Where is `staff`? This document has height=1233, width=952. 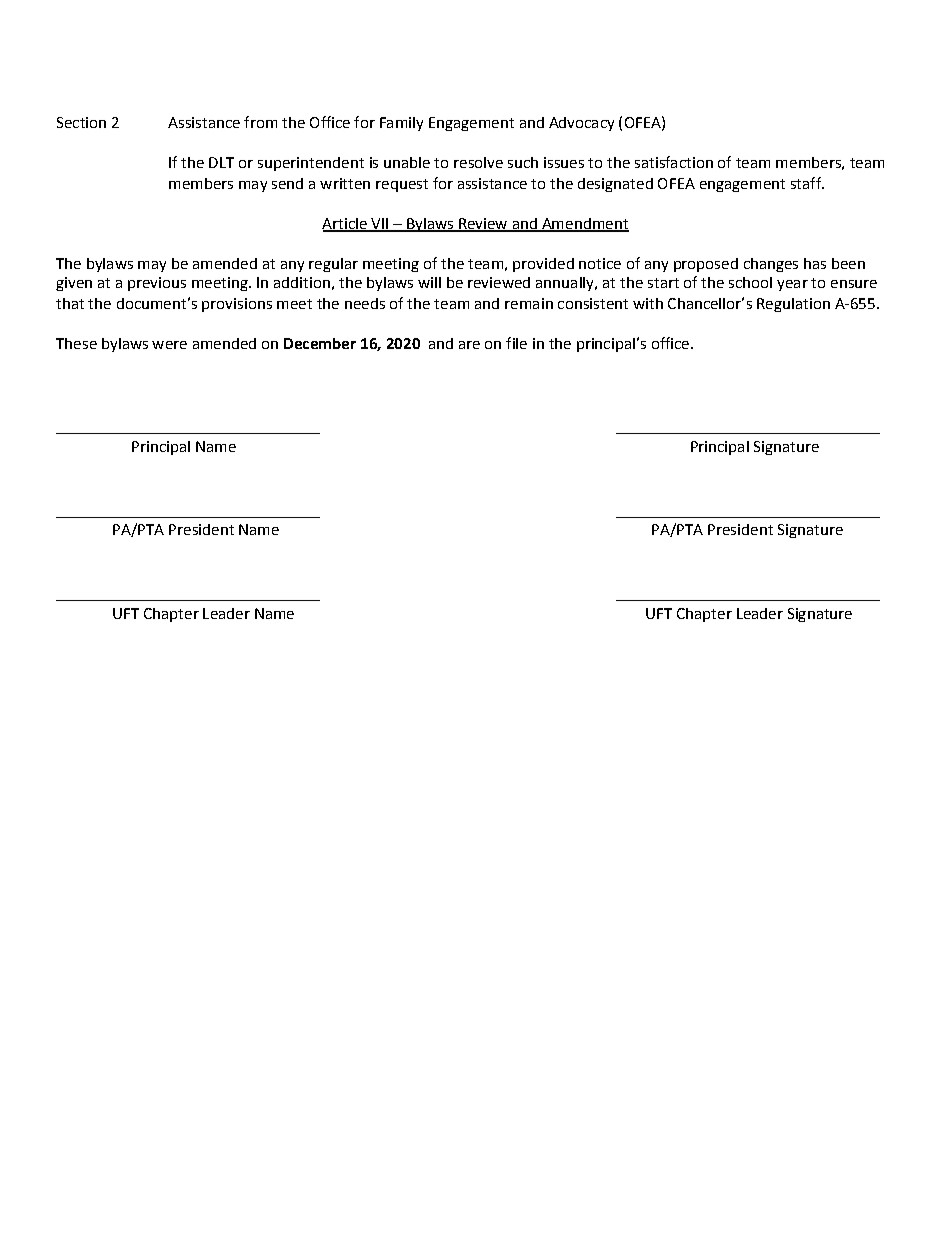 staff is located at coordinates (807, 183).
